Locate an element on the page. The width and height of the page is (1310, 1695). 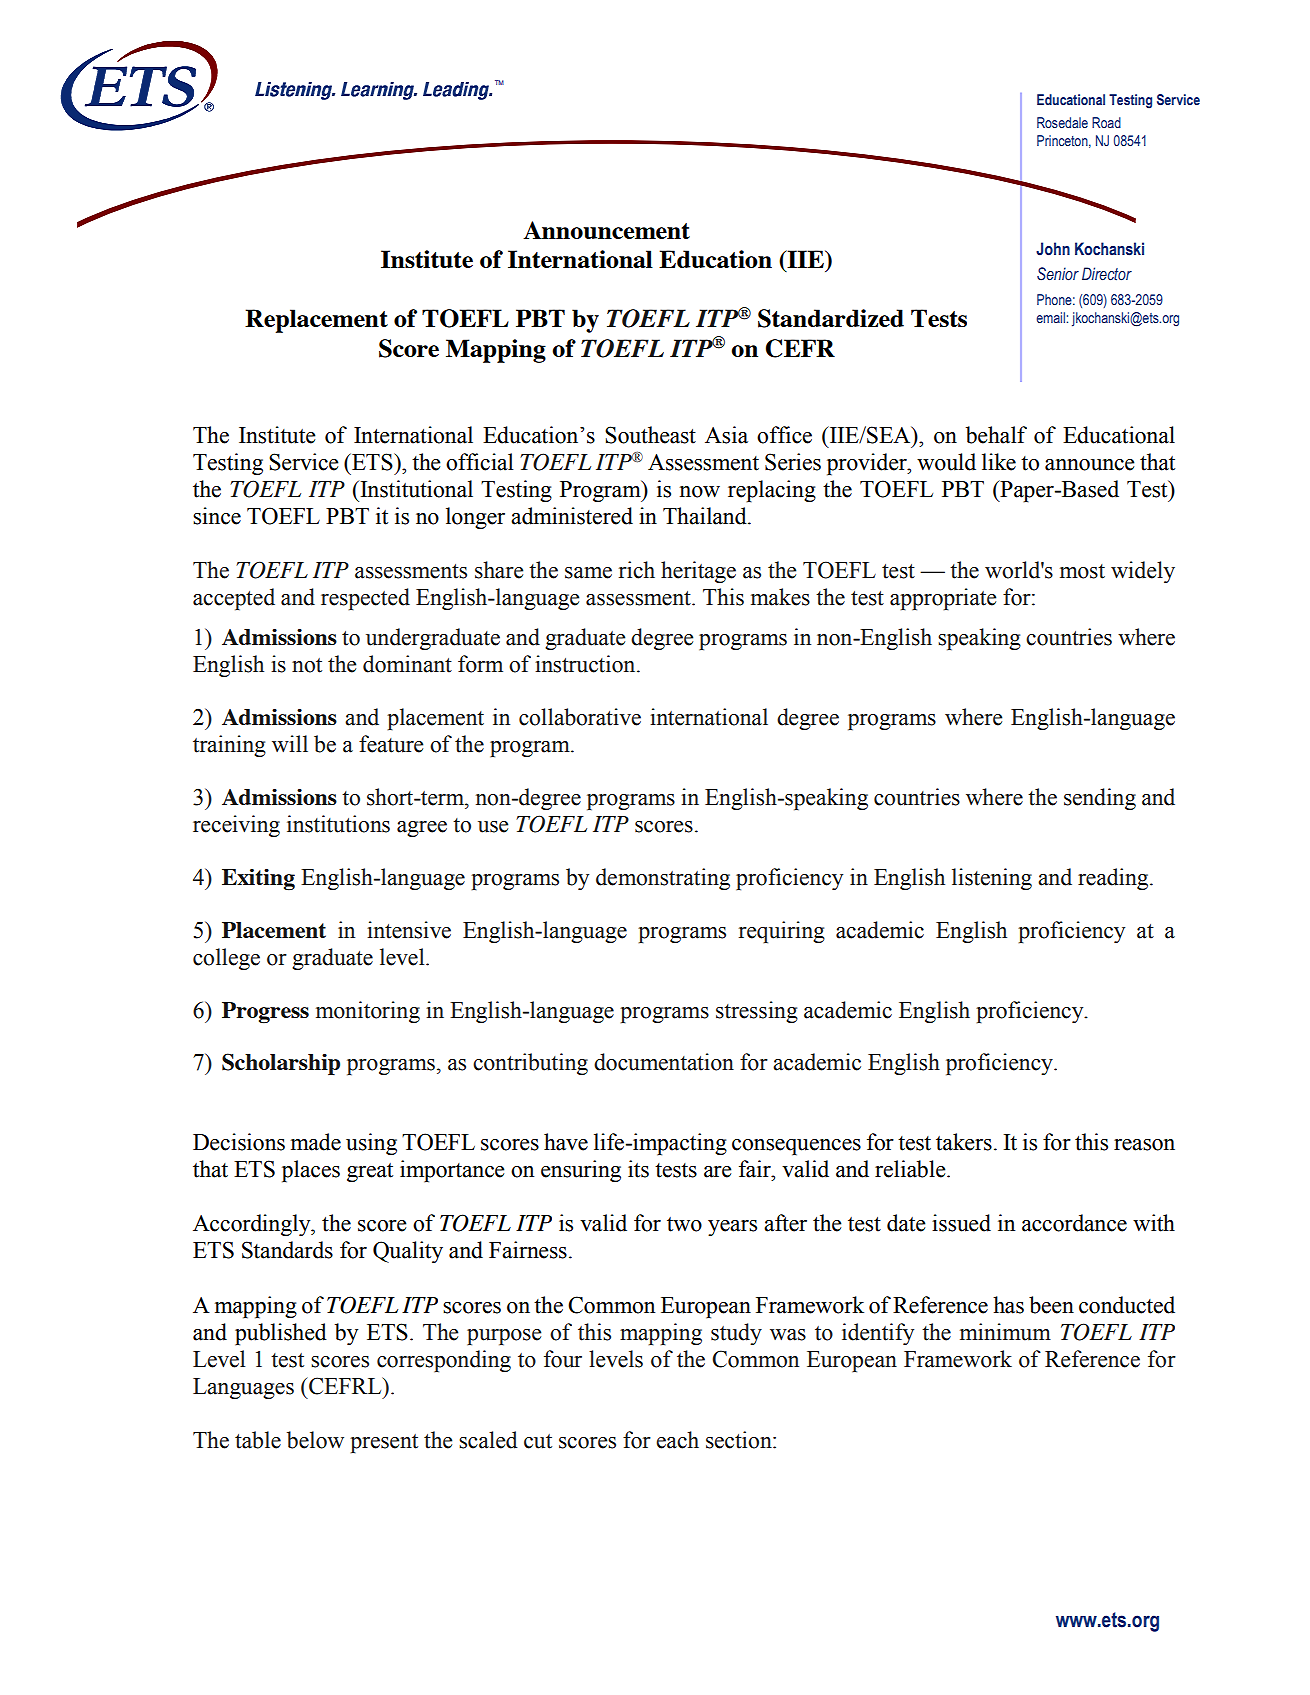
sending is located at coordinates (1100, 799).
